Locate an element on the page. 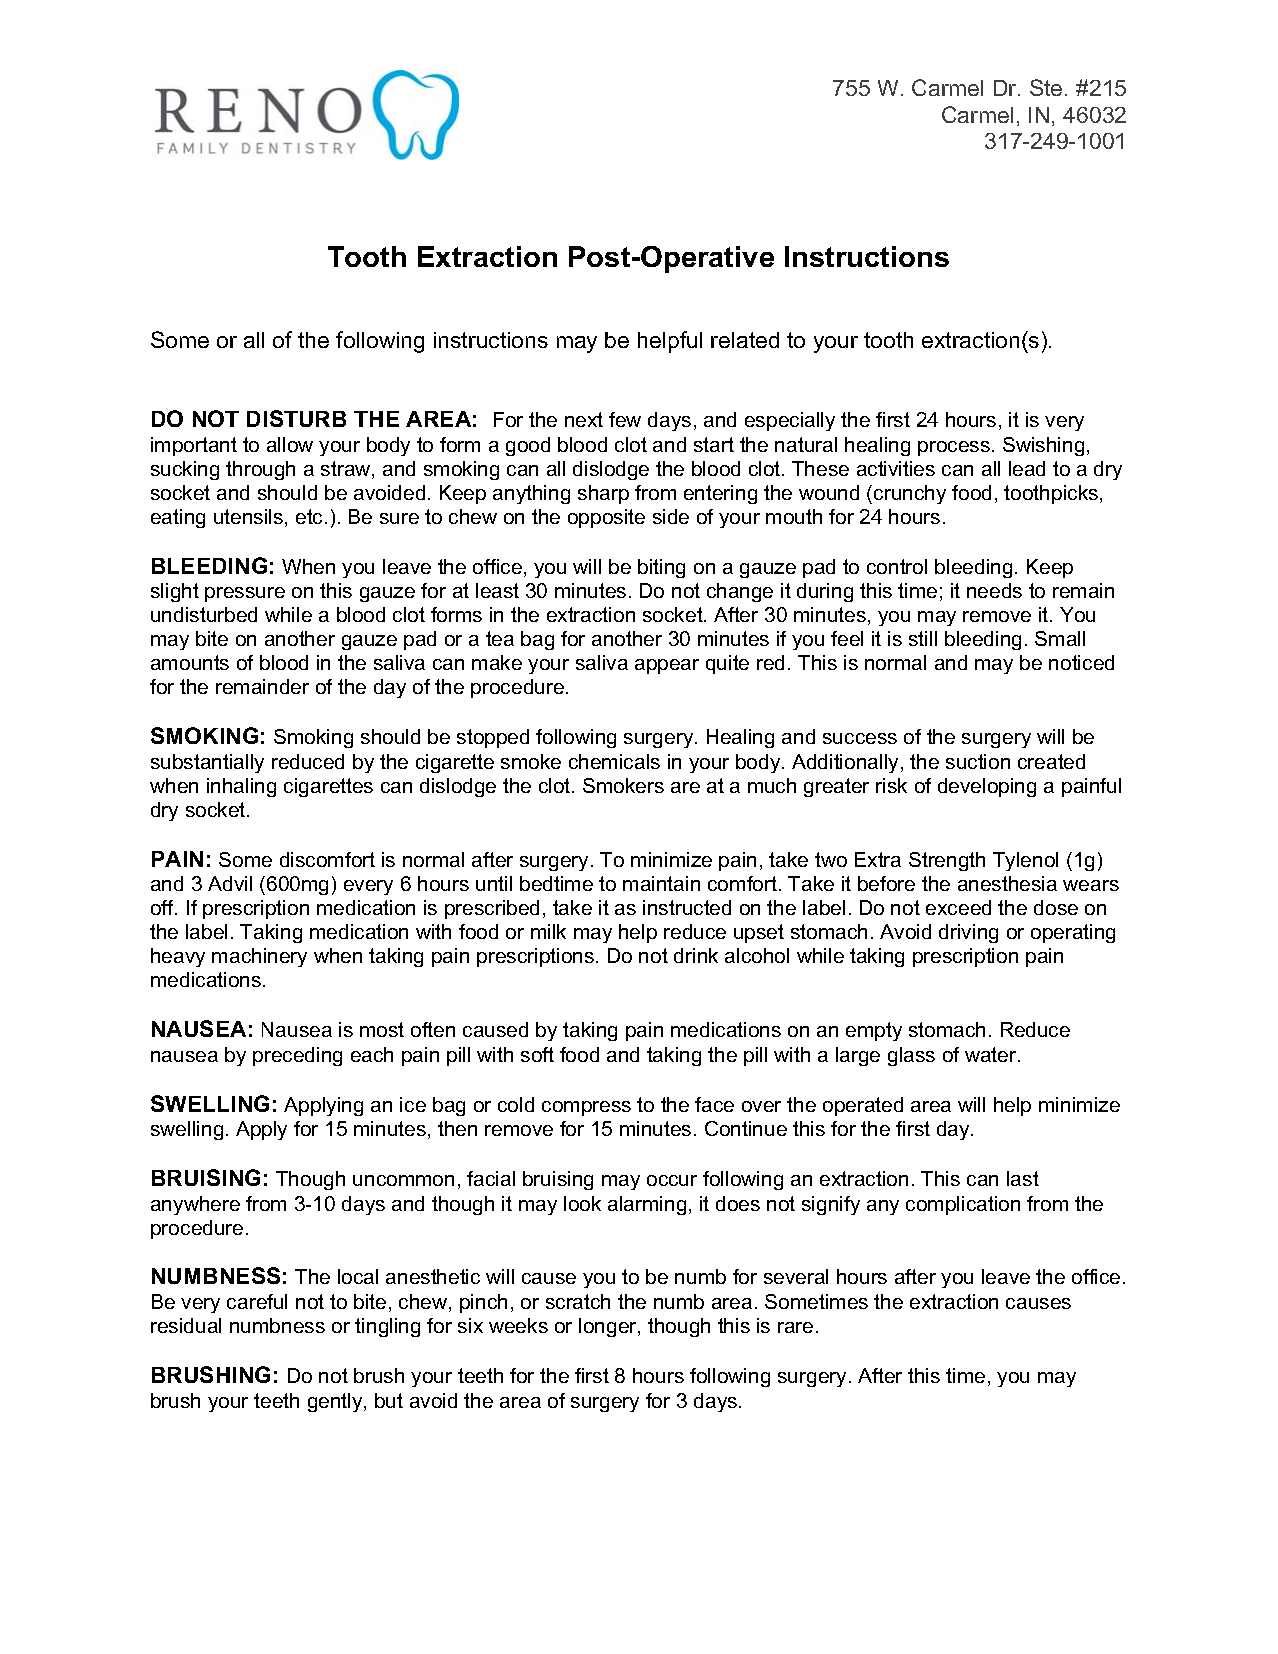 The height and width of the image is (1654, 1278). process is located at coordinates (954, 448).
